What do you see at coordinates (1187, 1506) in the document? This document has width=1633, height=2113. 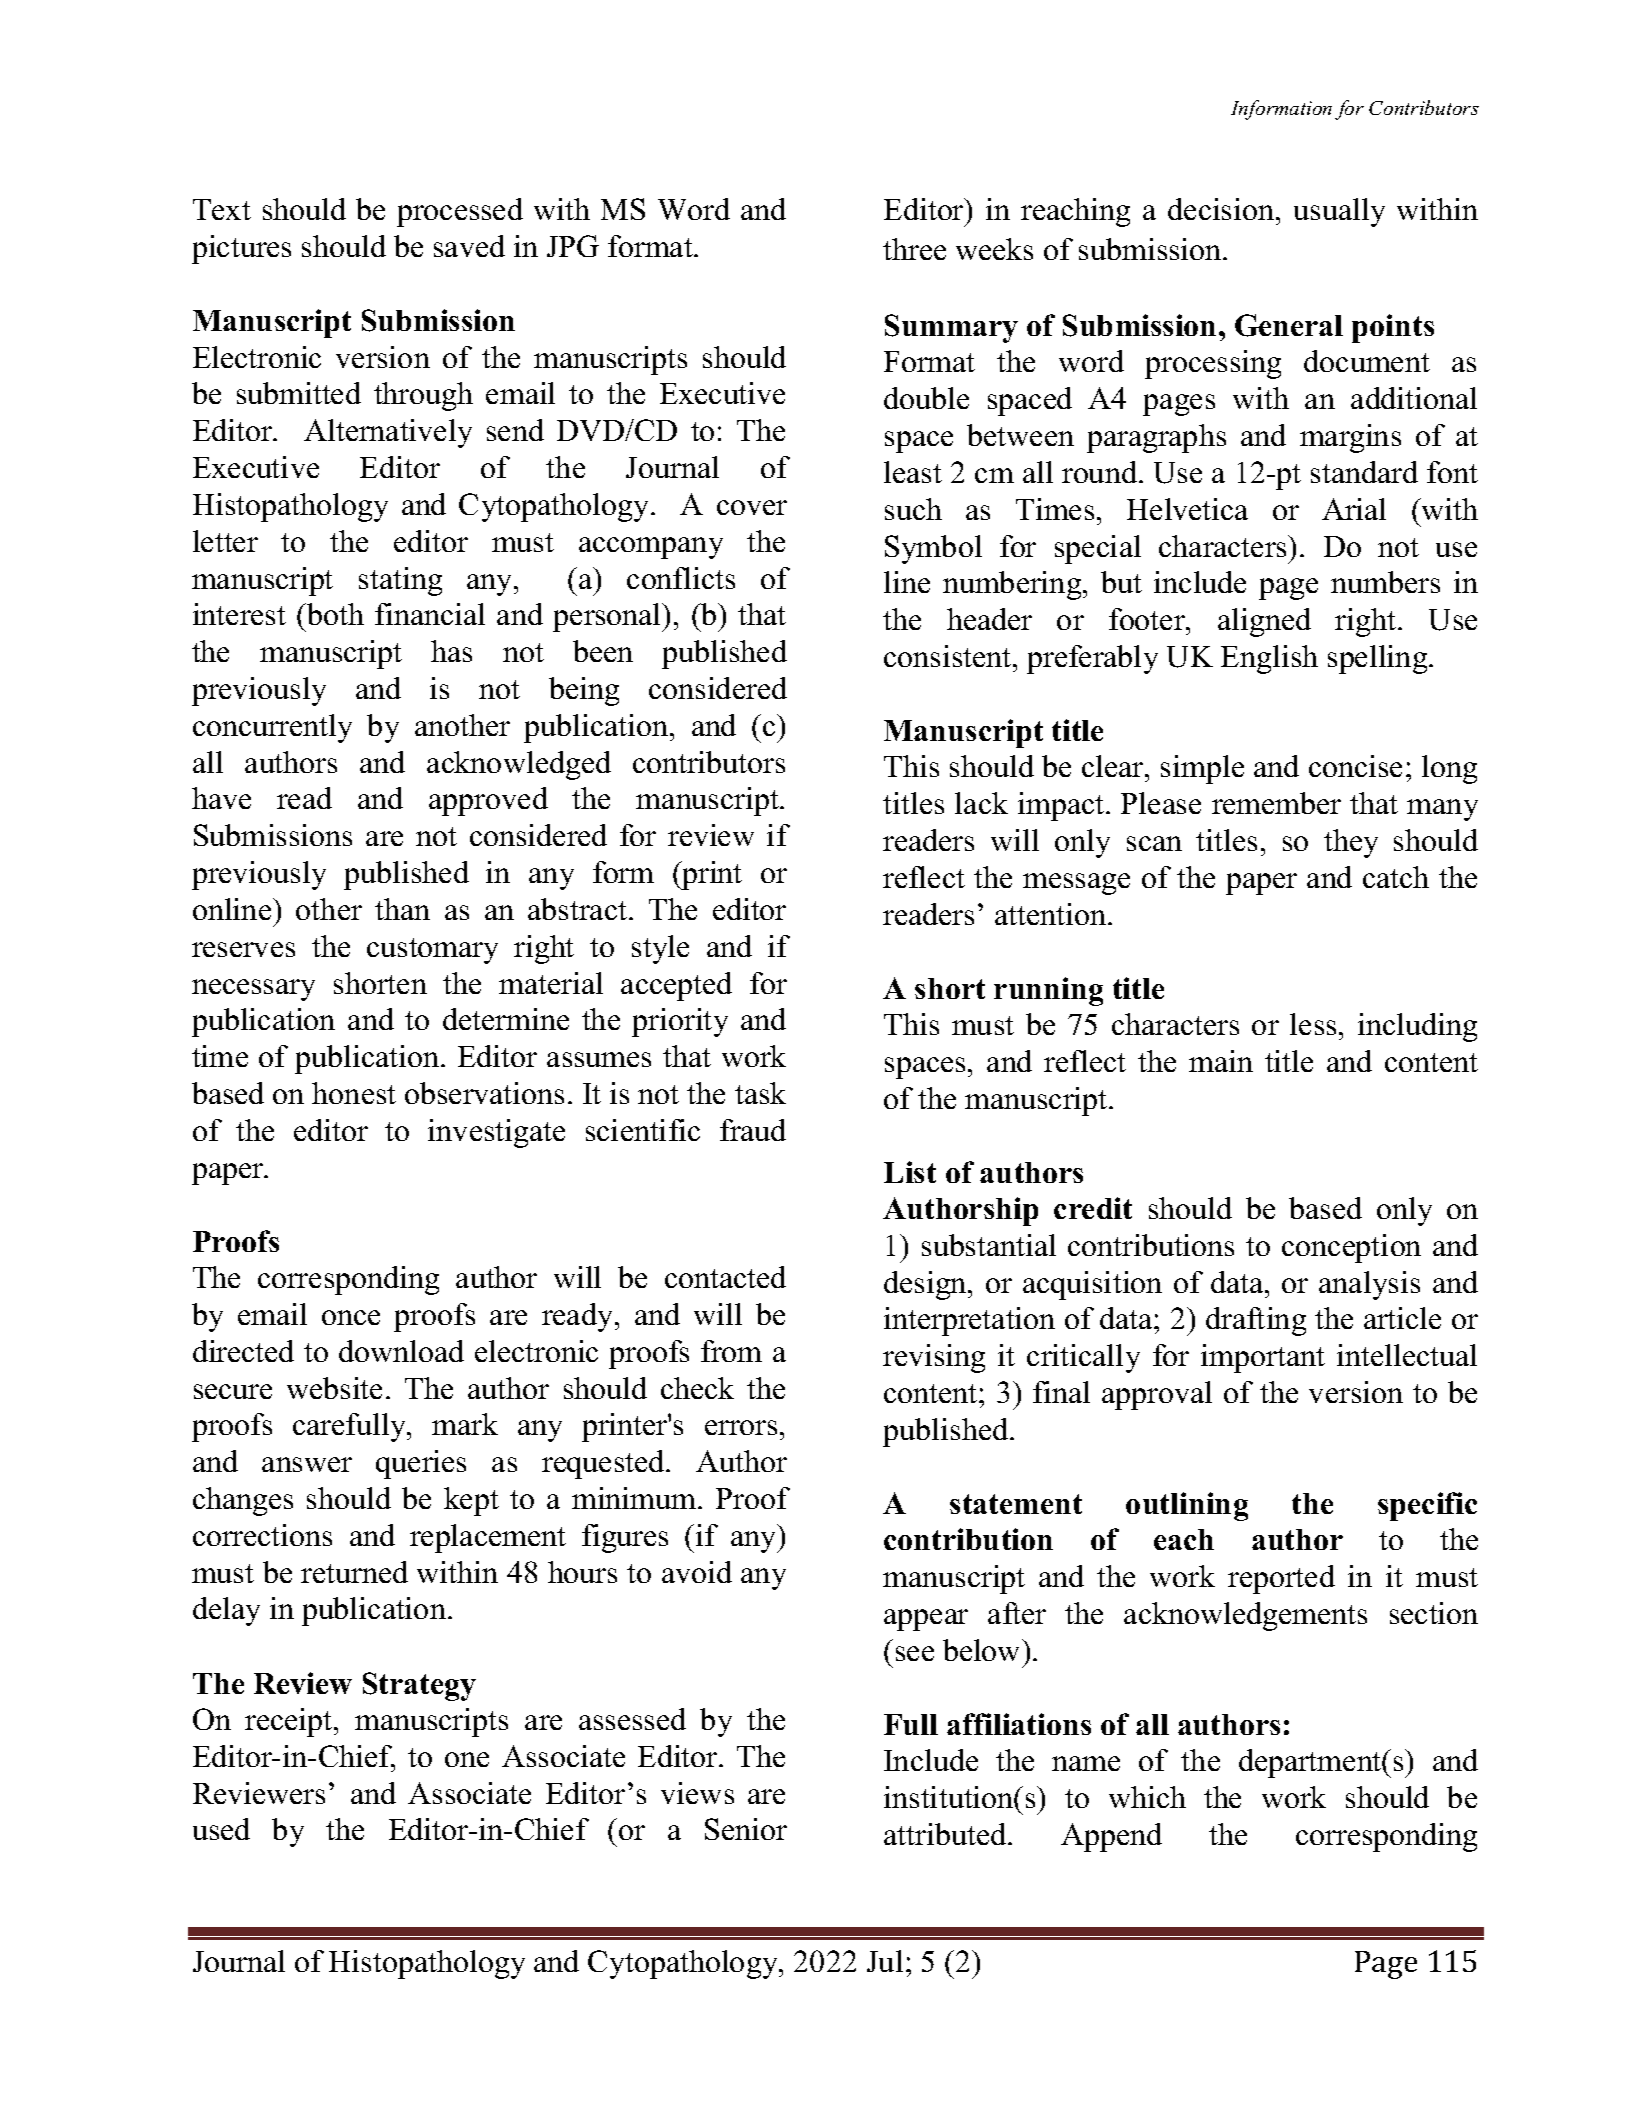 I see `outlining` at bounding box center [1187, 1506].
